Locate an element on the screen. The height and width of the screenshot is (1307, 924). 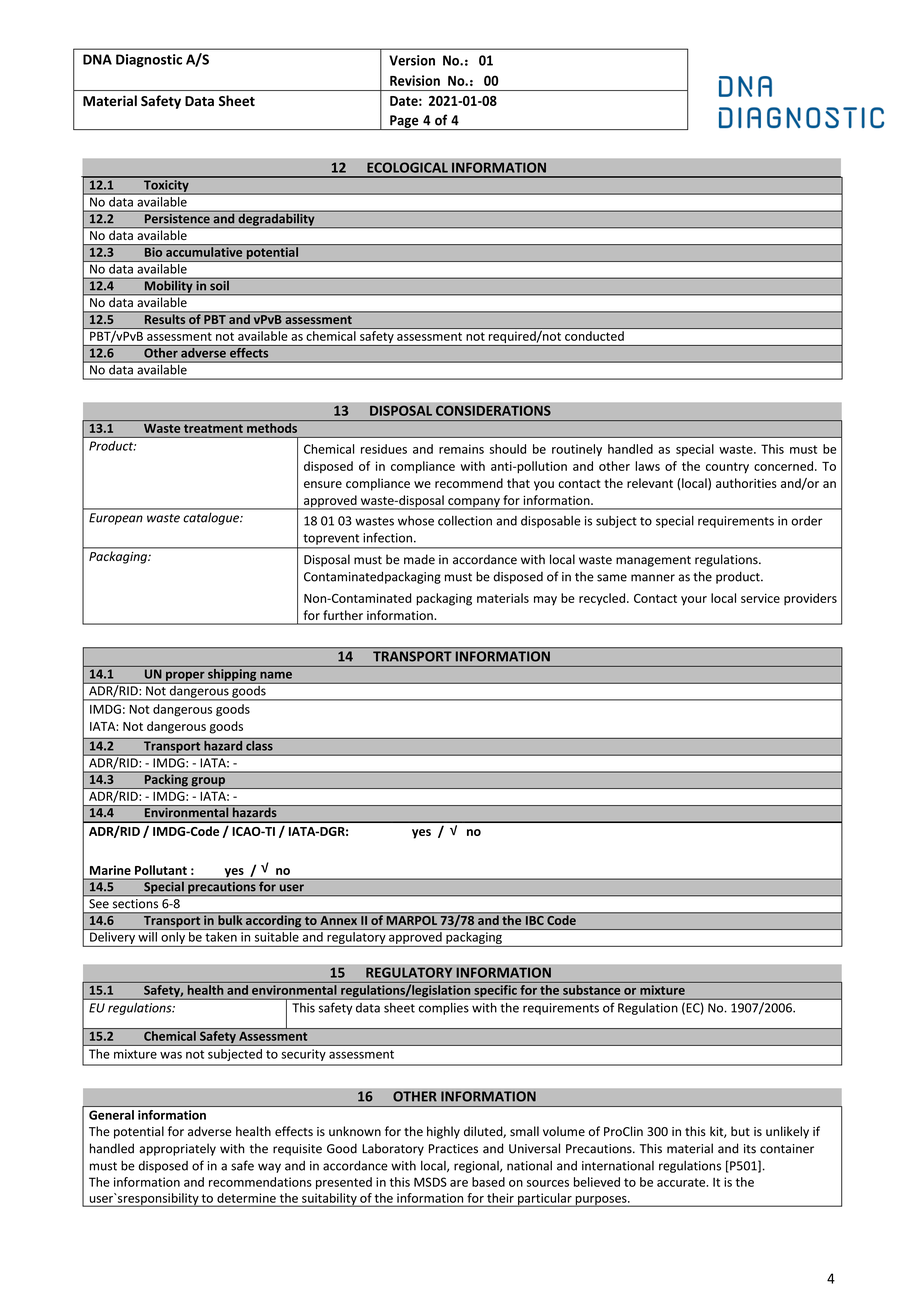
country is located at coordinates (727, 468).
